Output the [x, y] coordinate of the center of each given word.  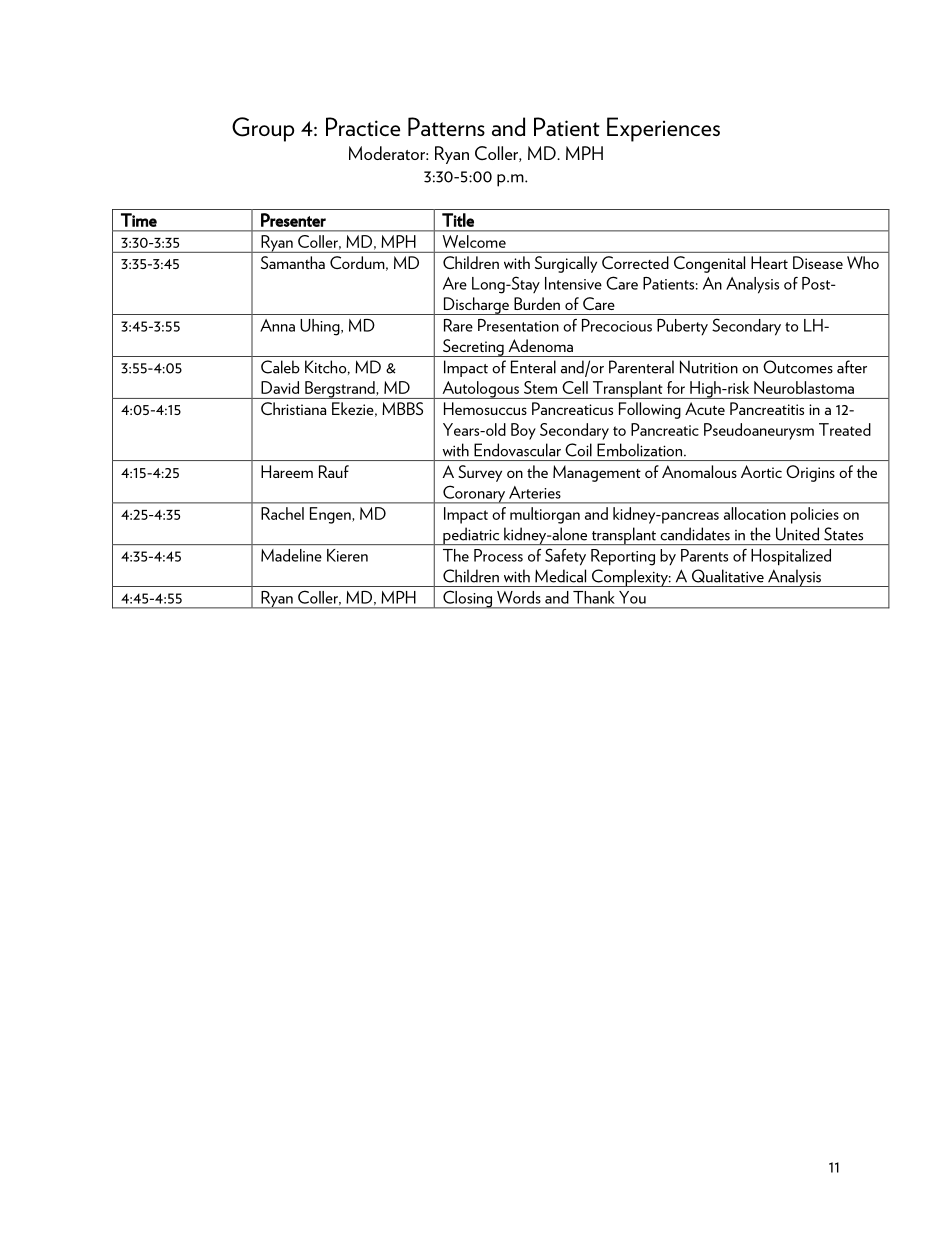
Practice [363, 126]
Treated [845, 429]
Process [498, 555]
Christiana [293, 408]
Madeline [291, 555]
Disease [818, 262]
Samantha [293, 262]
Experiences [663, 129]
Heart [769, 262]
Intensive [573, 283]
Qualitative [728, 576]
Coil [578, 450]
